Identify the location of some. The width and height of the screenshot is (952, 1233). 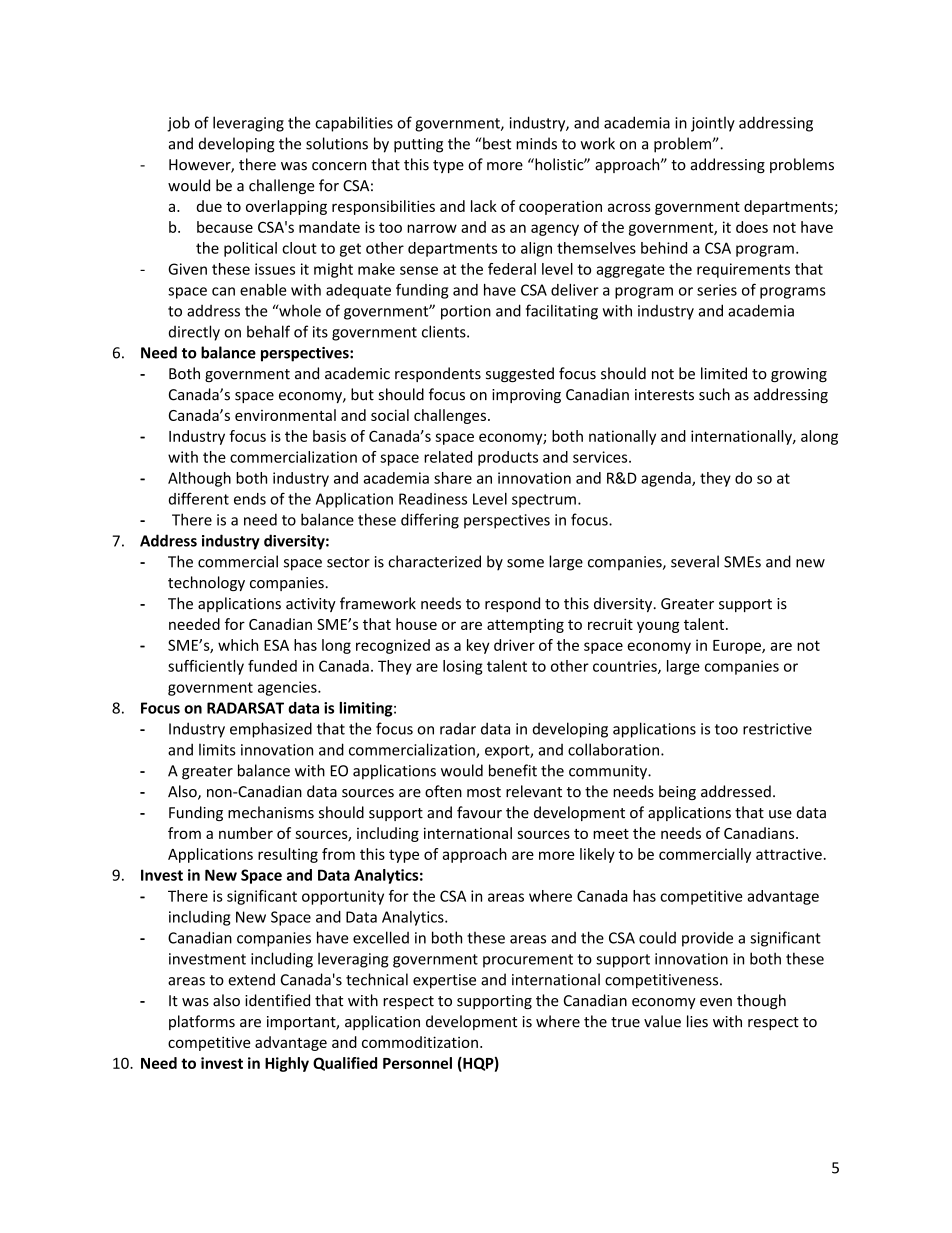
(525, 563).
